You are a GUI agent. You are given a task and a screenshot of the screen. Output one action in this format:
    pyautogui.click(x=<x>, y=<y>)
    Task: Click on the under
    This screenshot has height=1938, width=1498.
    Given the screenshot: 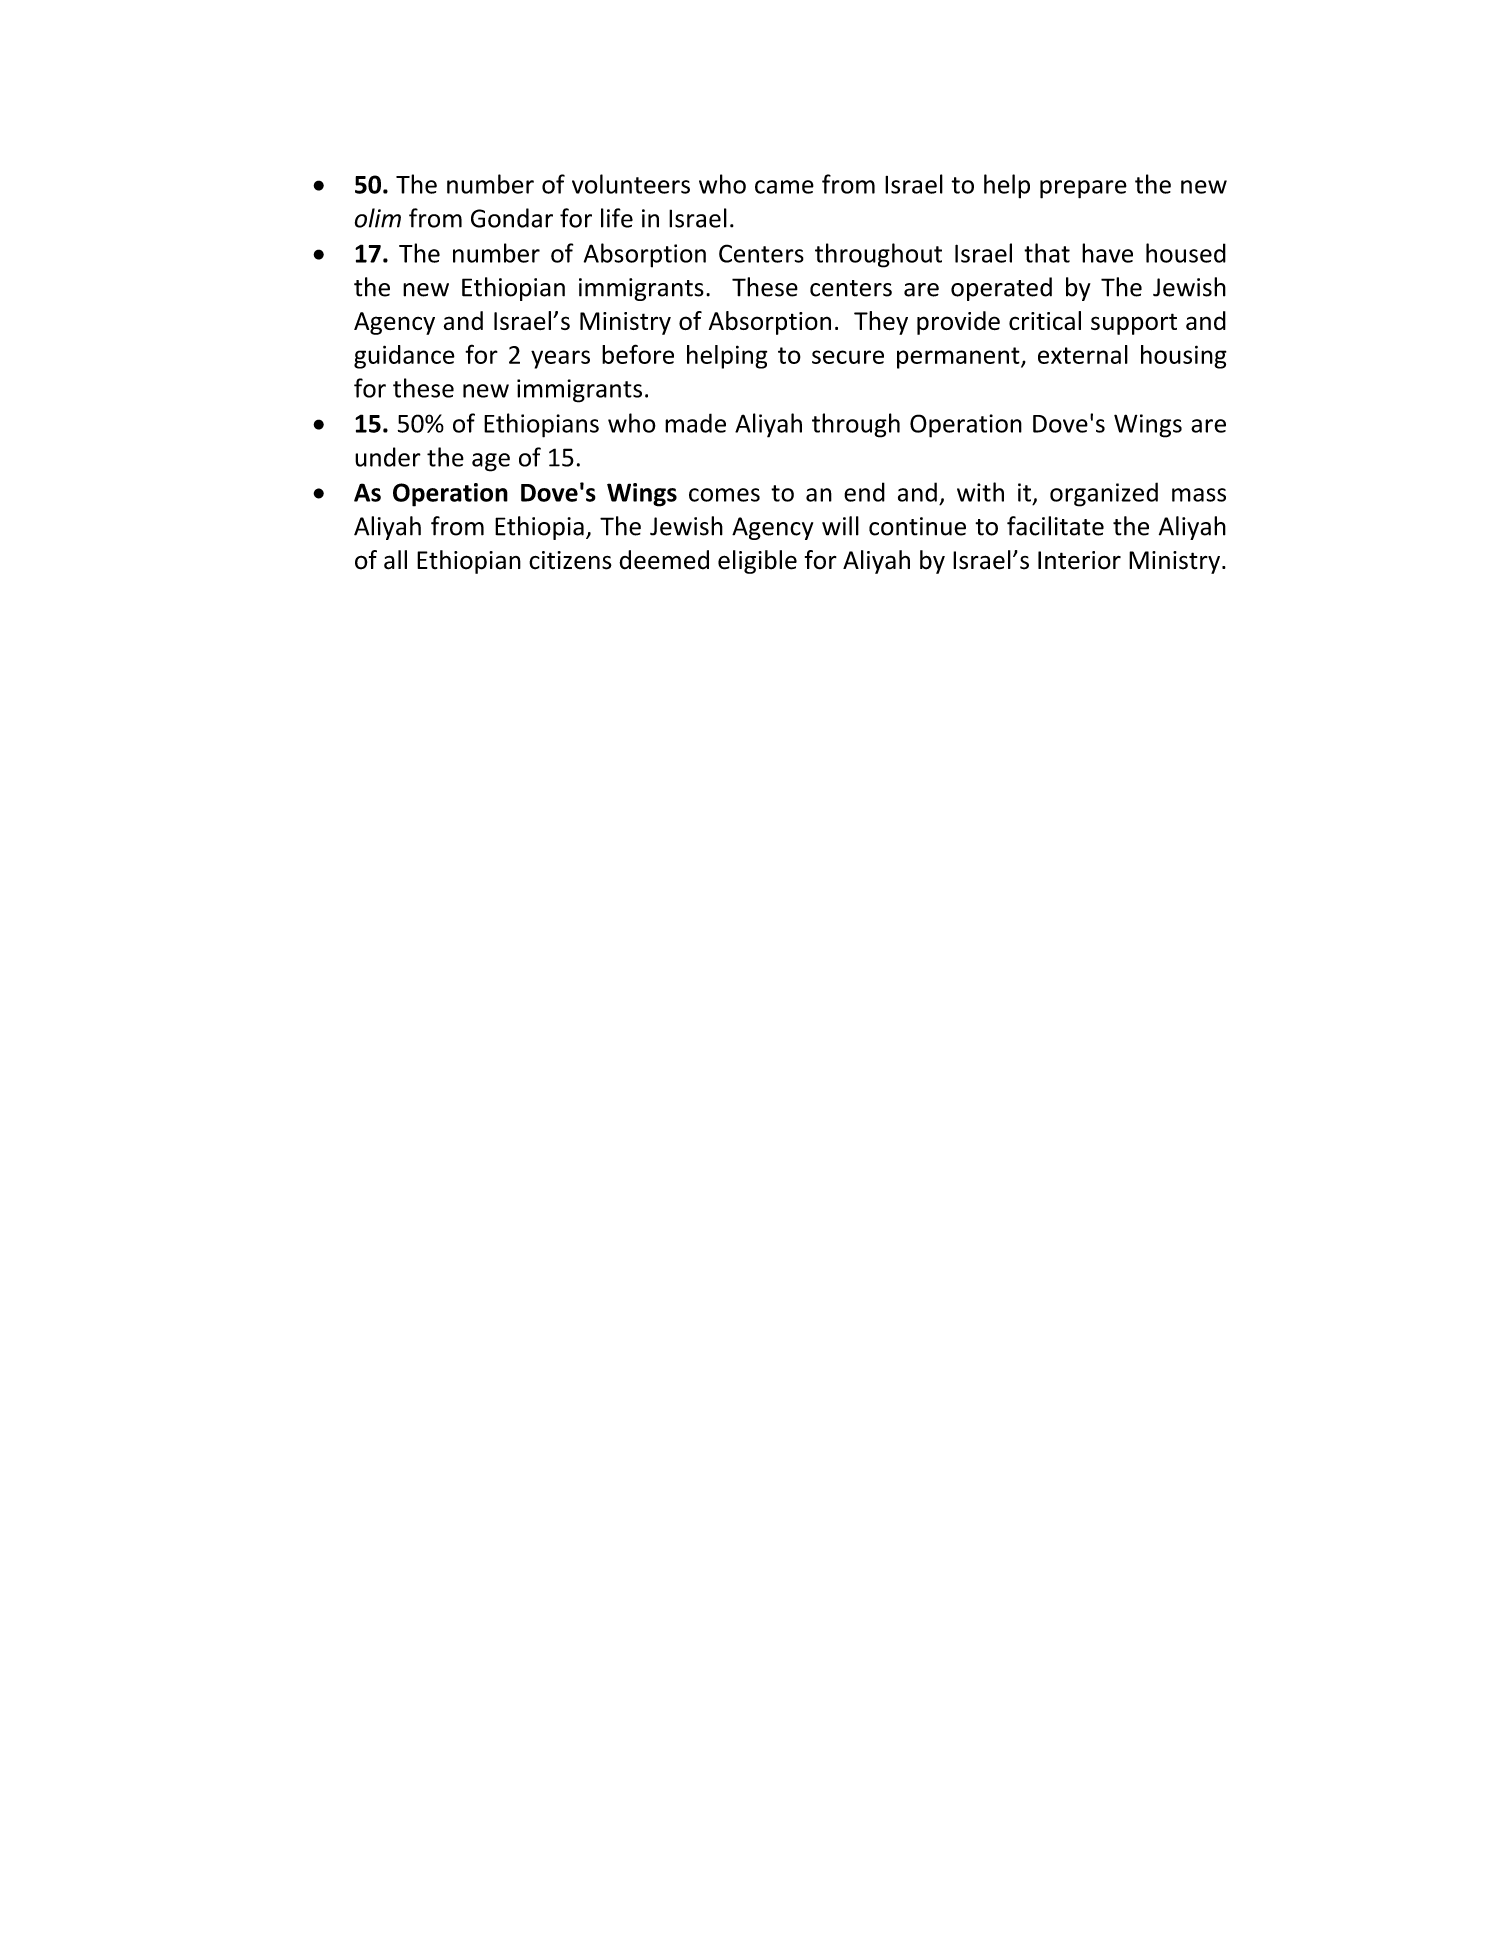 What is the action you would take?
    pyautogui.click(x=388, y=457)
